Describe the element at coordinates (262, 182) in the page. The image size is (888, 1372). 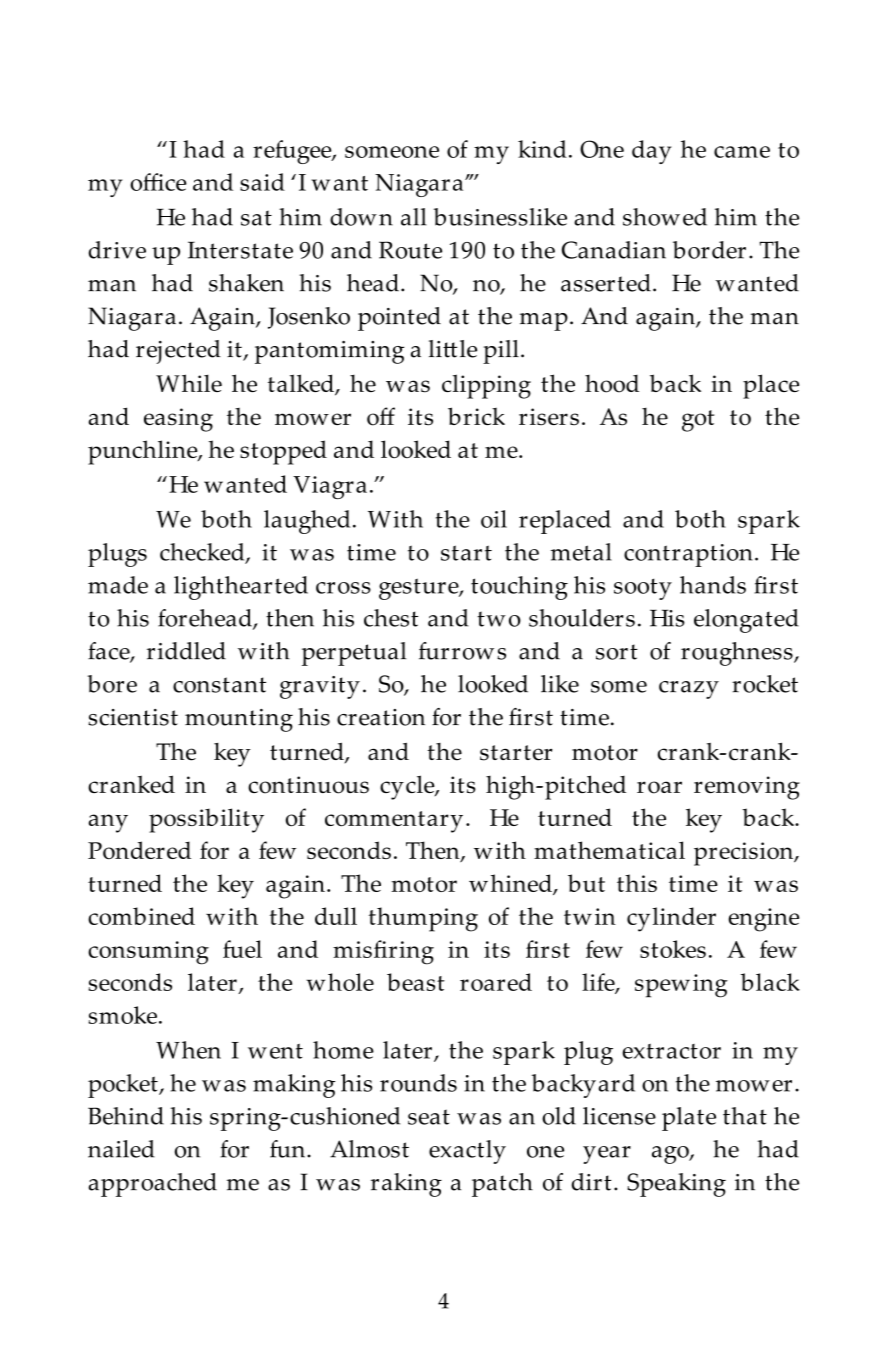
I see `said` at that location.
